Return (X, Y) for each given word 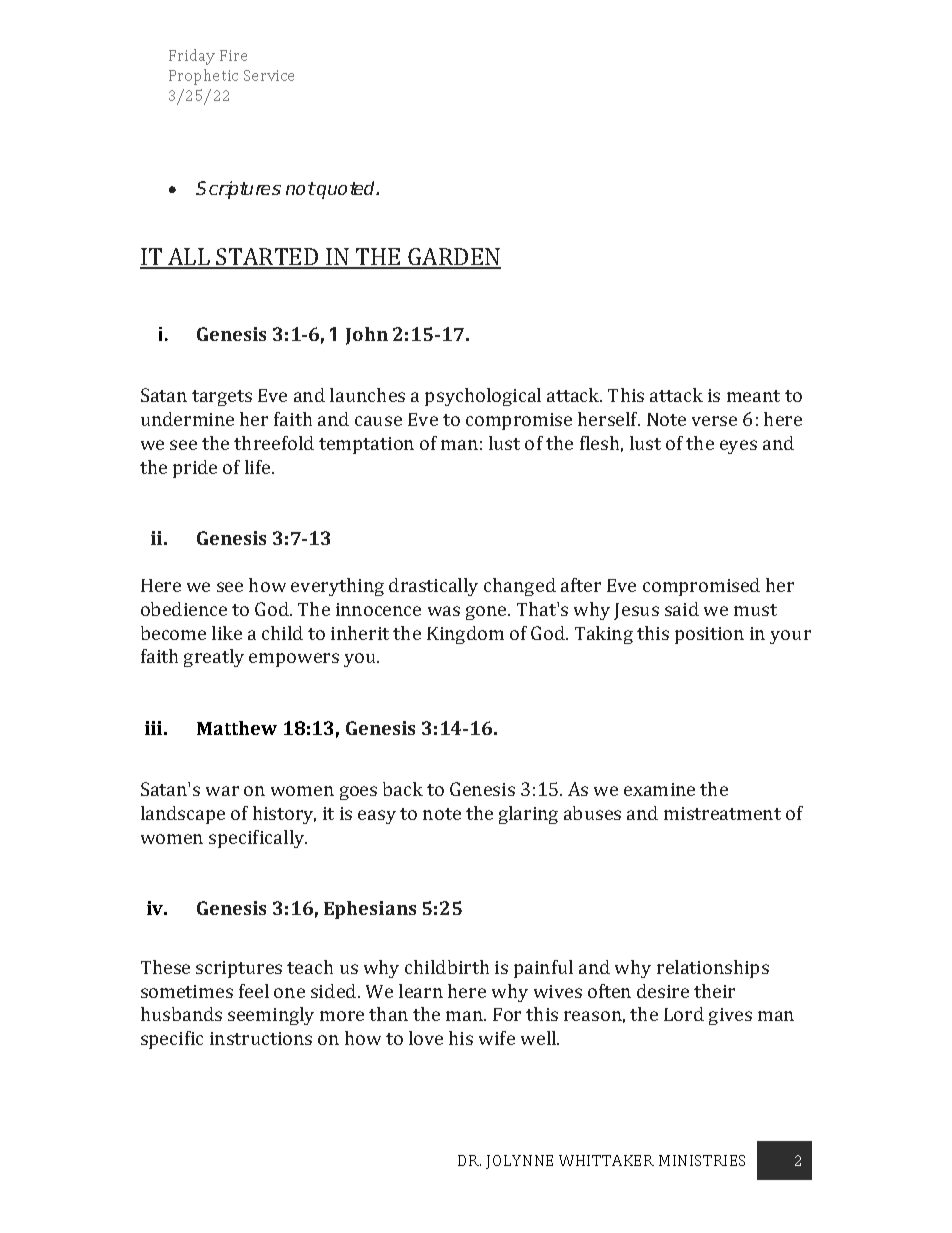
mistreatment (722, 813)
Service (269, 75)
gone (487, 613)
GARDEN (454, 258)
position (709, 635)
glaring (528, 815)
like (227, 633)
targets (222, 398)
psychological (483, 397)
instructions (261, 1038)
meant (753, 396)
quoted (347, 190)
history (284, 815)
